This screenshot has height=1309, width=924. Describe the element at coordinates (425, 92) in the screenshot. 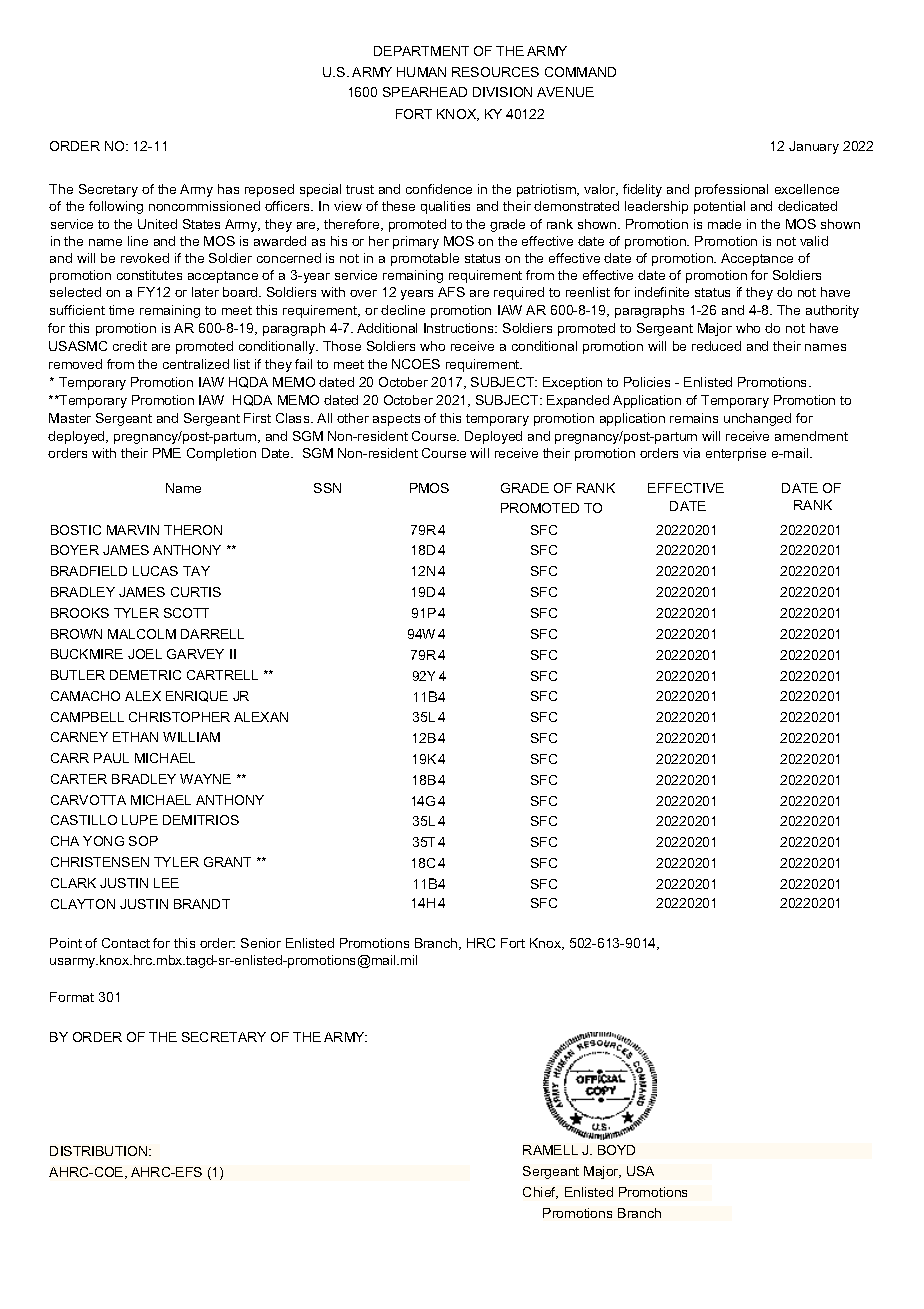

I see `SPEARHEAD` at that location.
